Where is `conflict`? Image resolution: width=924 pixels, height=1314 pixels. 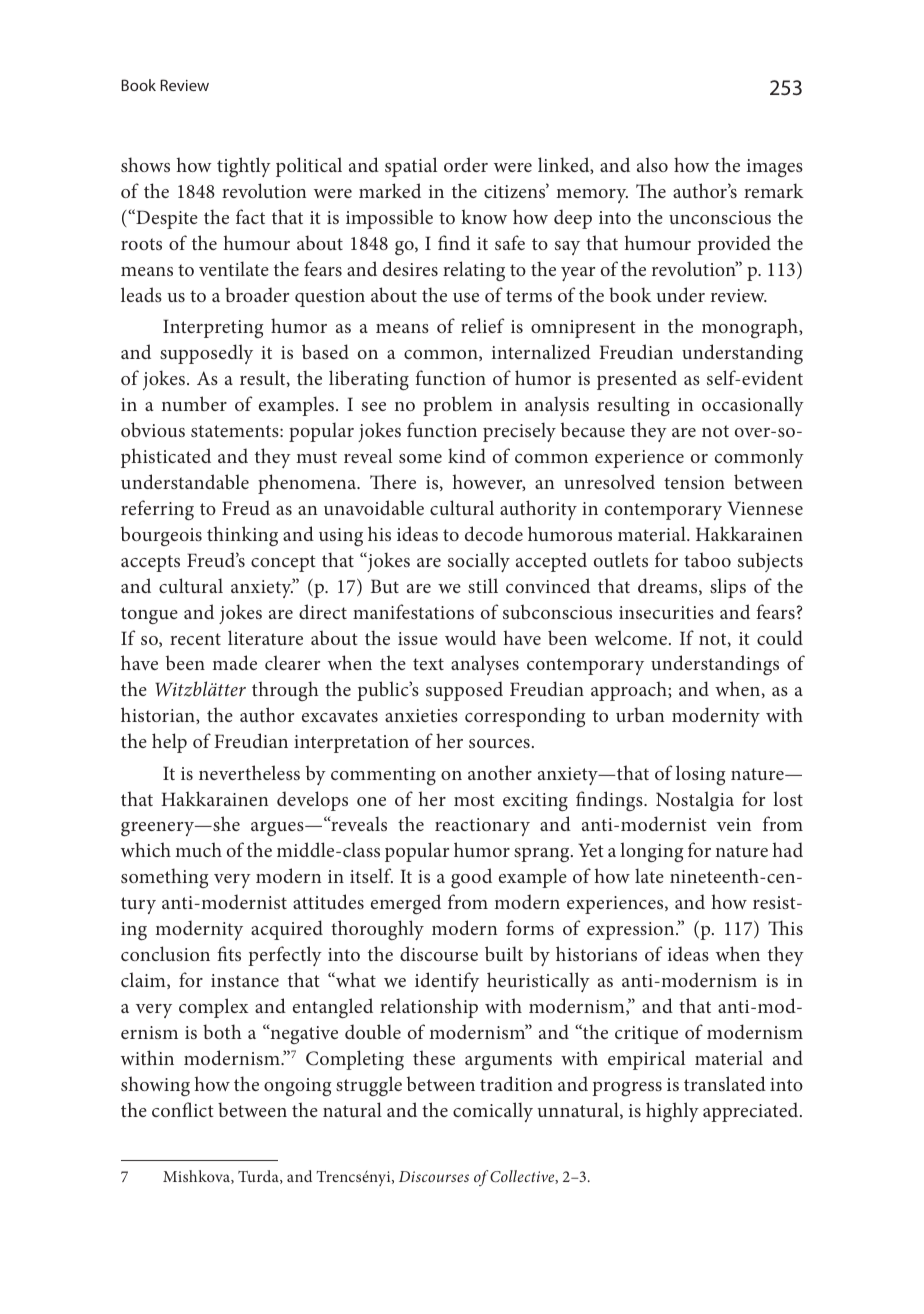
conflict is located at coordinates (183, 1109).
